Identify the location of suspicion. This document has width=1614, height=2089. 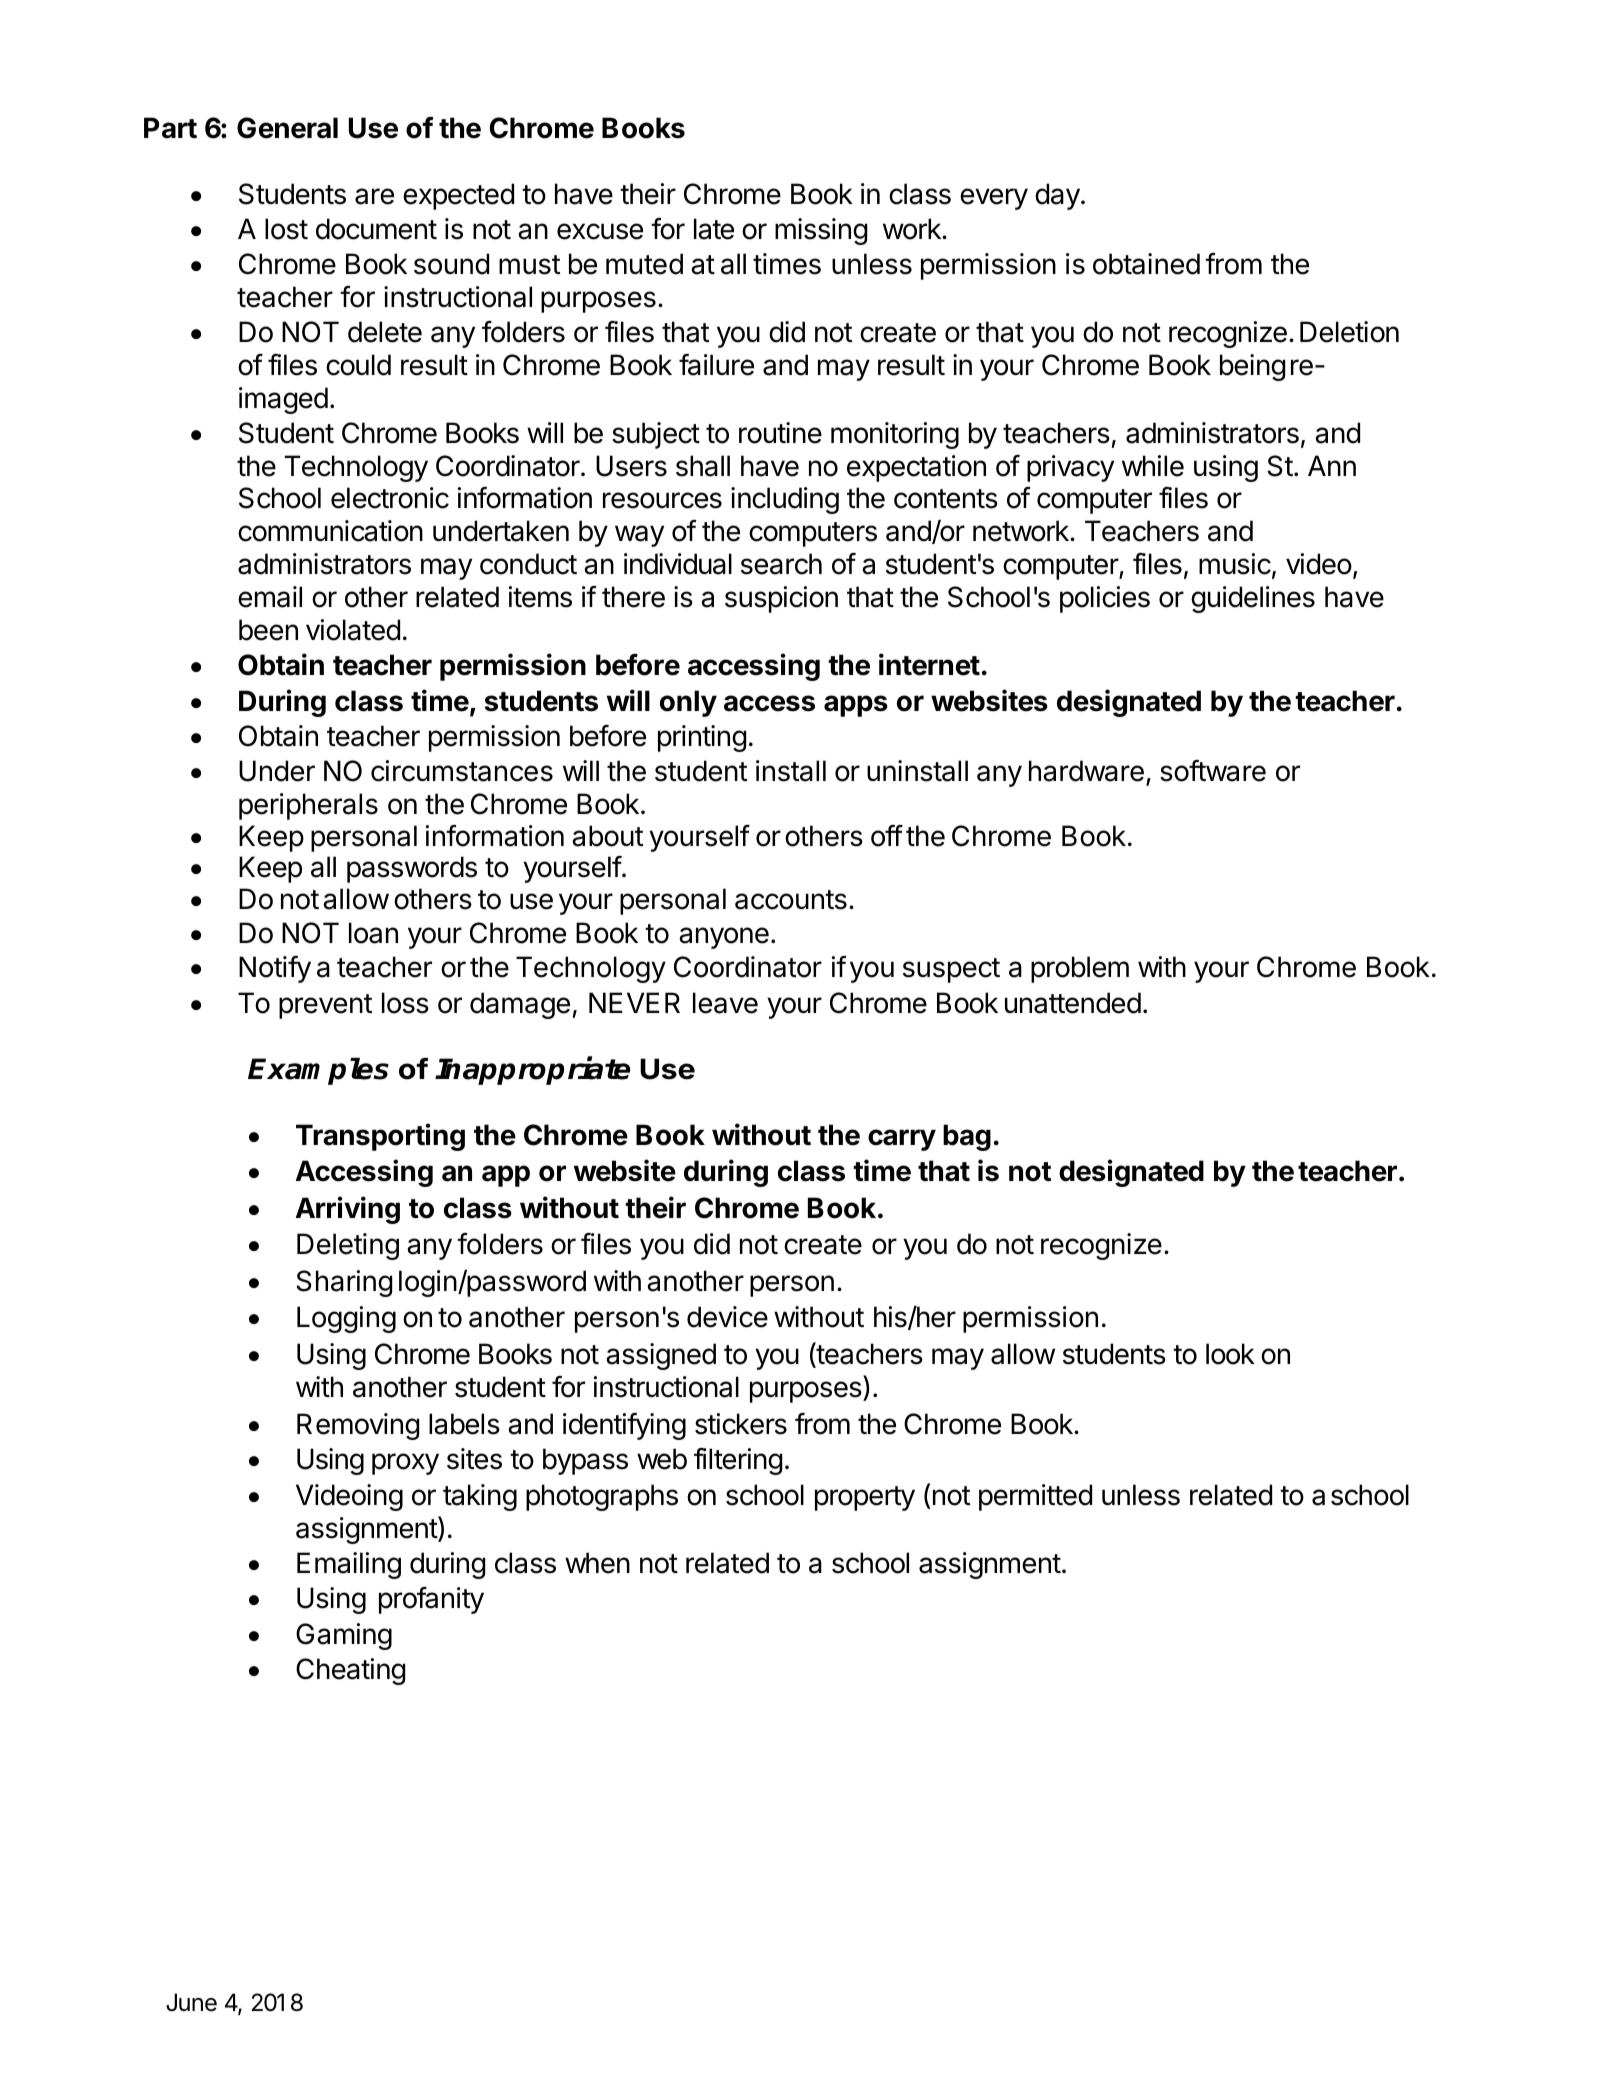
(781, 599).
